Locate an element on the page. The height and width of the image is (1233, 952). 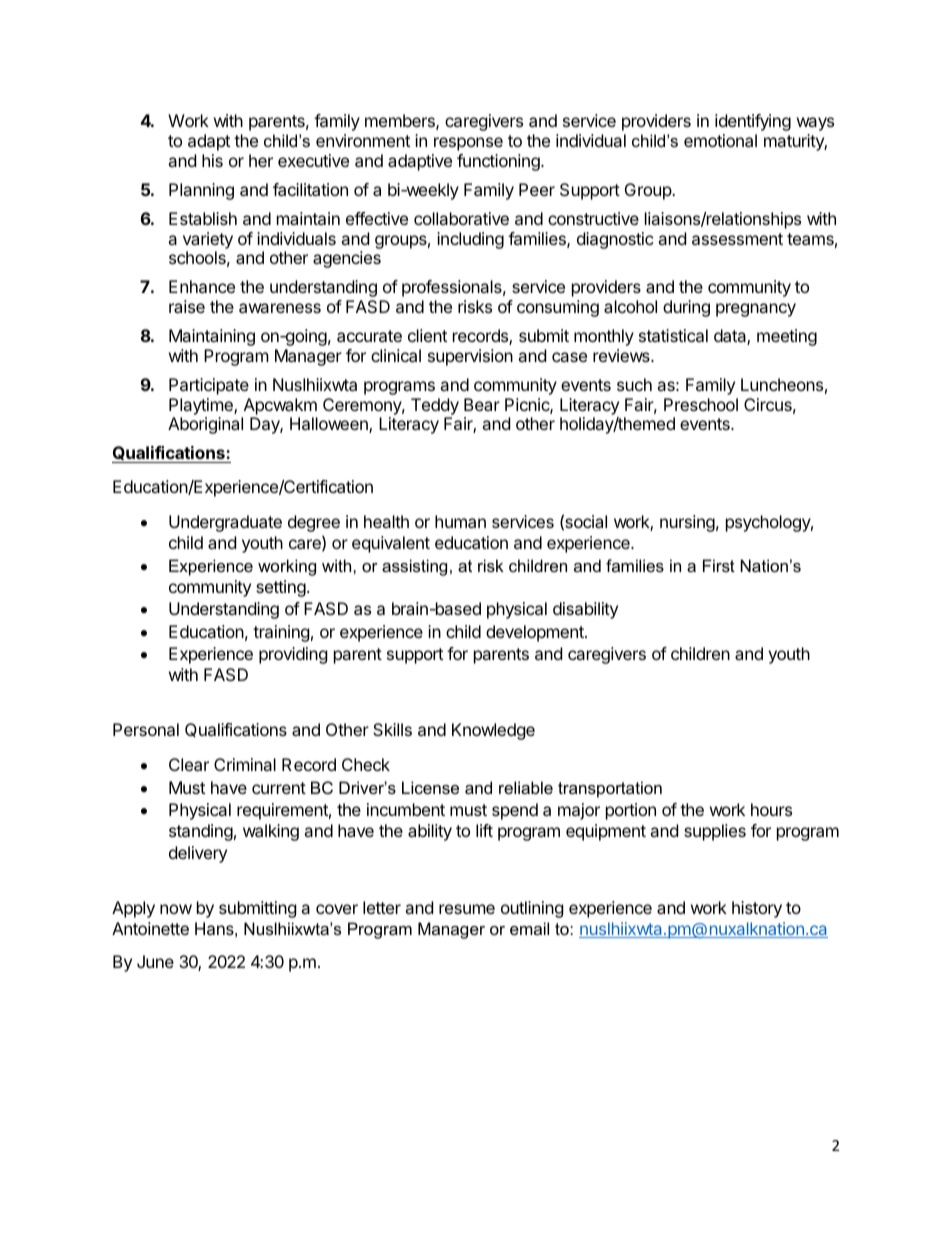
meeting is located at coordinates (787, 337).
